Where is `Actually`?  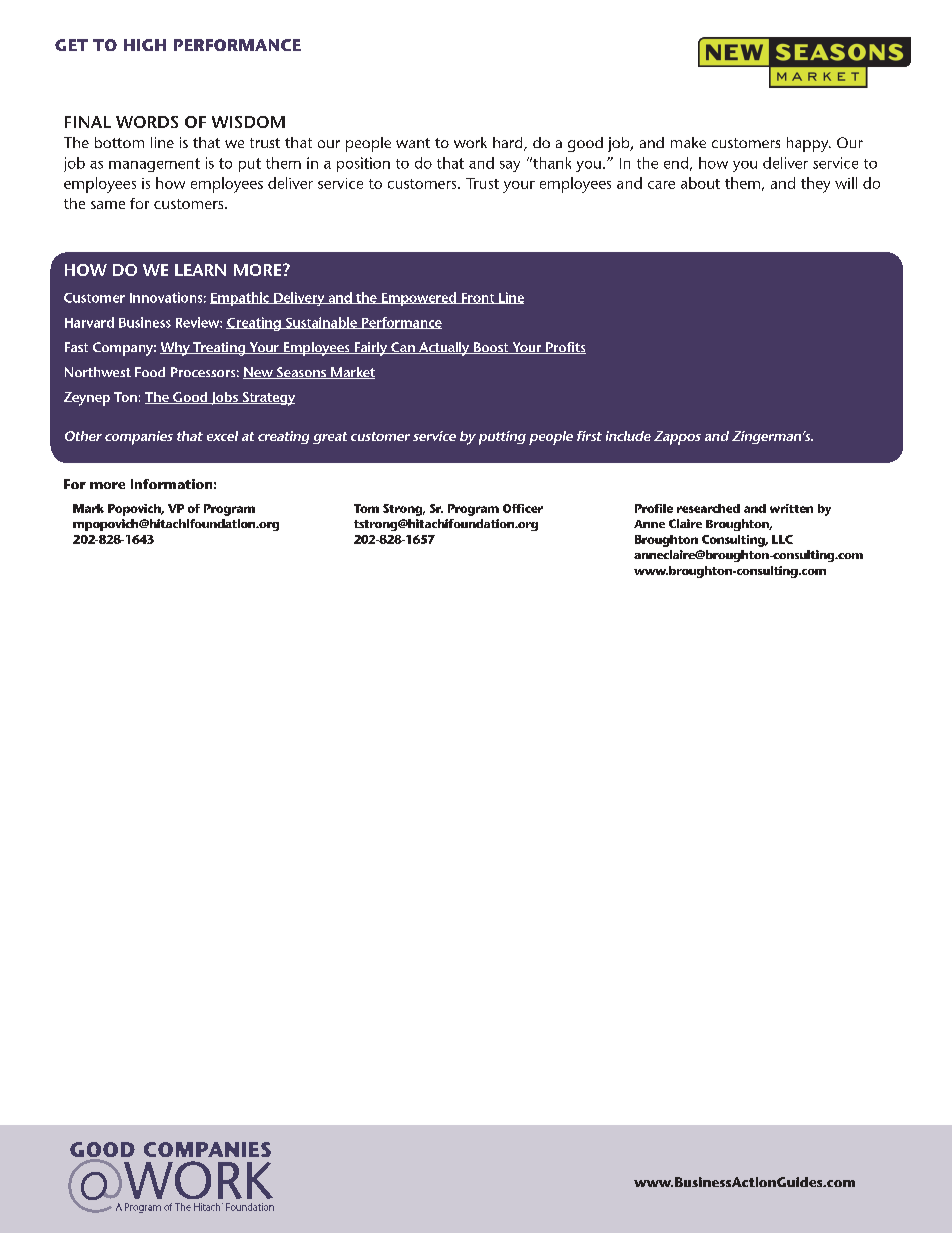 Actually is located at coordinates (444, 349).
